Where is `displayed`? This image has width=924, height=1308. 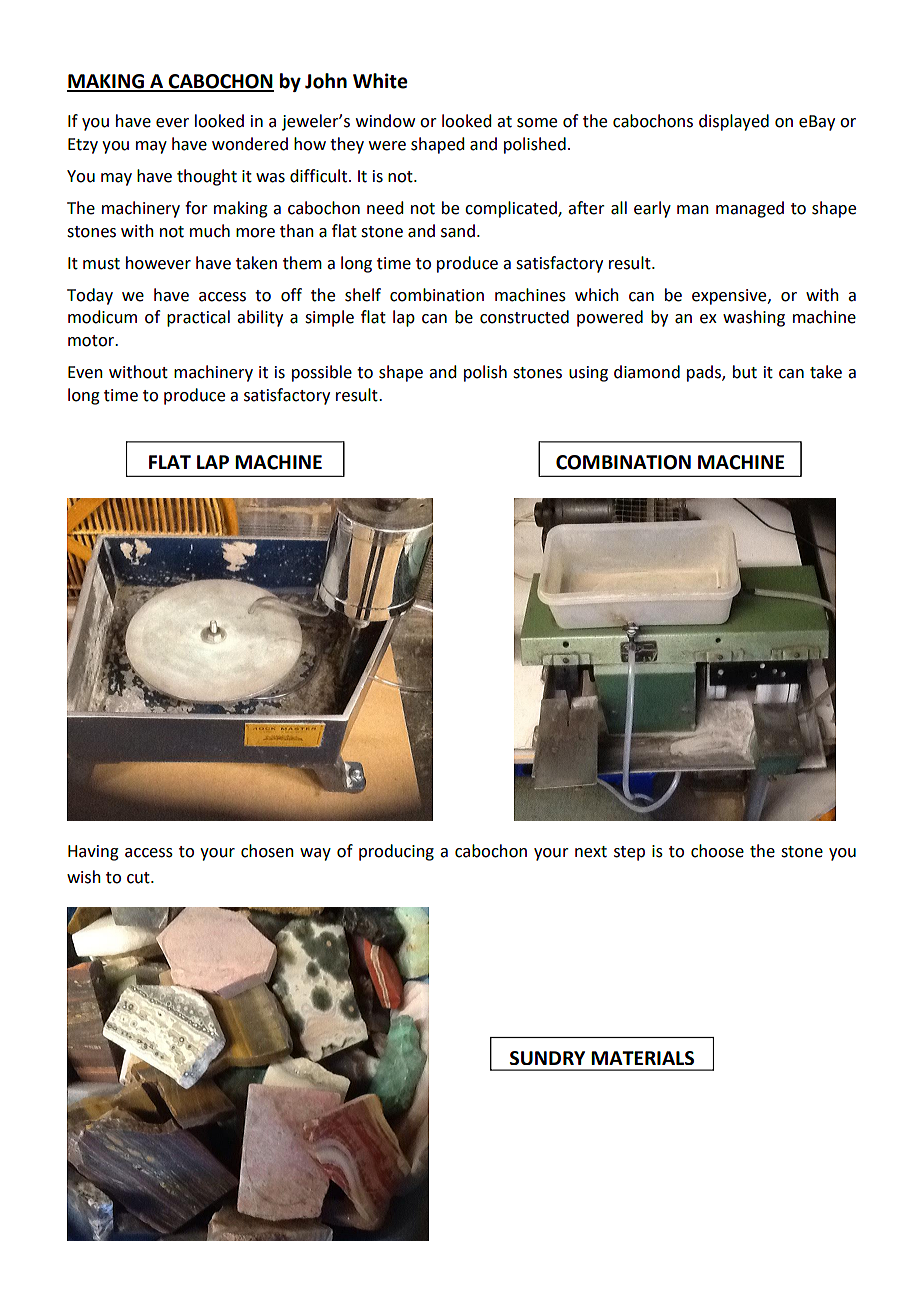
displayed is located at coordinates (734, 122).
